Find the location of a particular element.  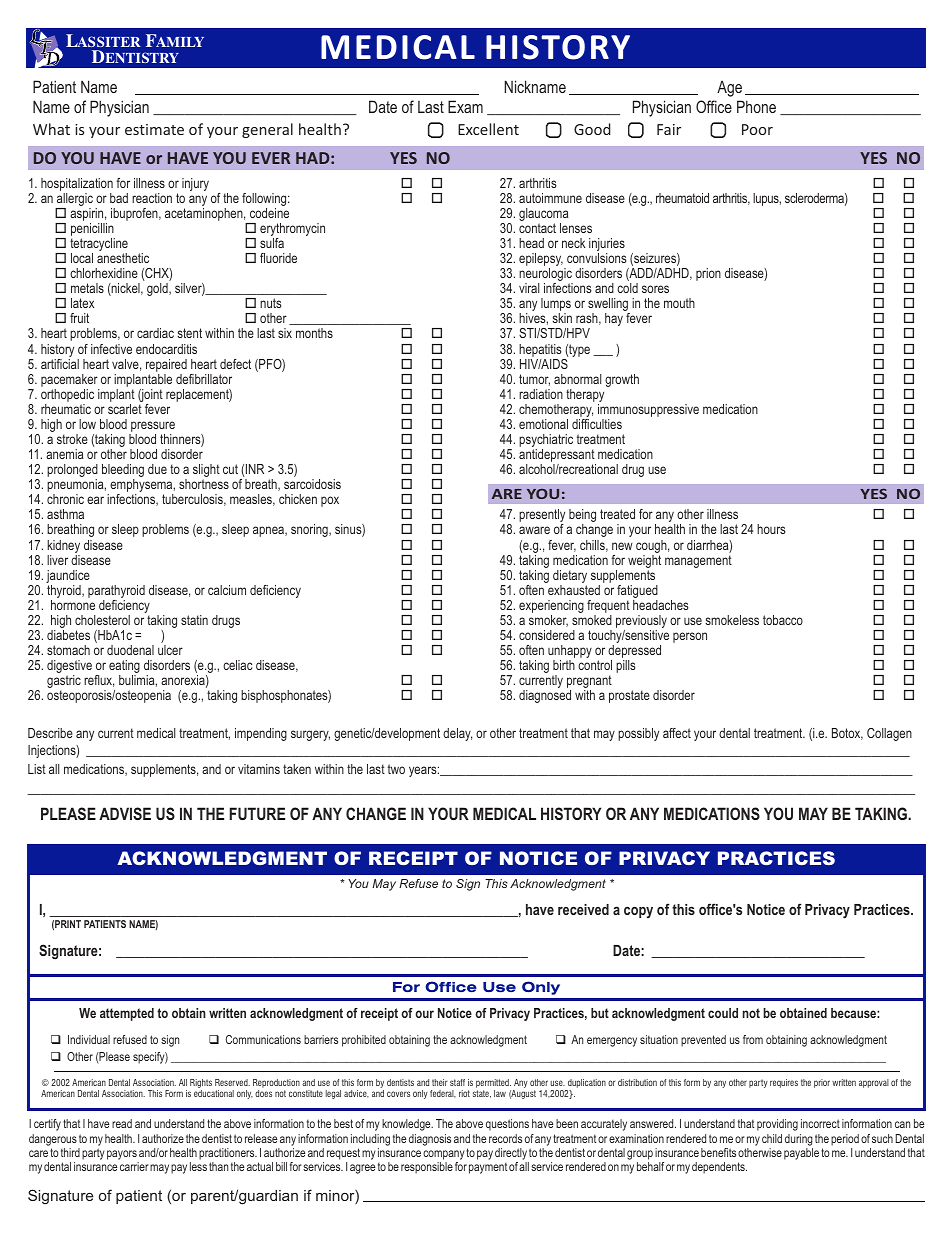

Poor is located at coordinates (757, 129).
